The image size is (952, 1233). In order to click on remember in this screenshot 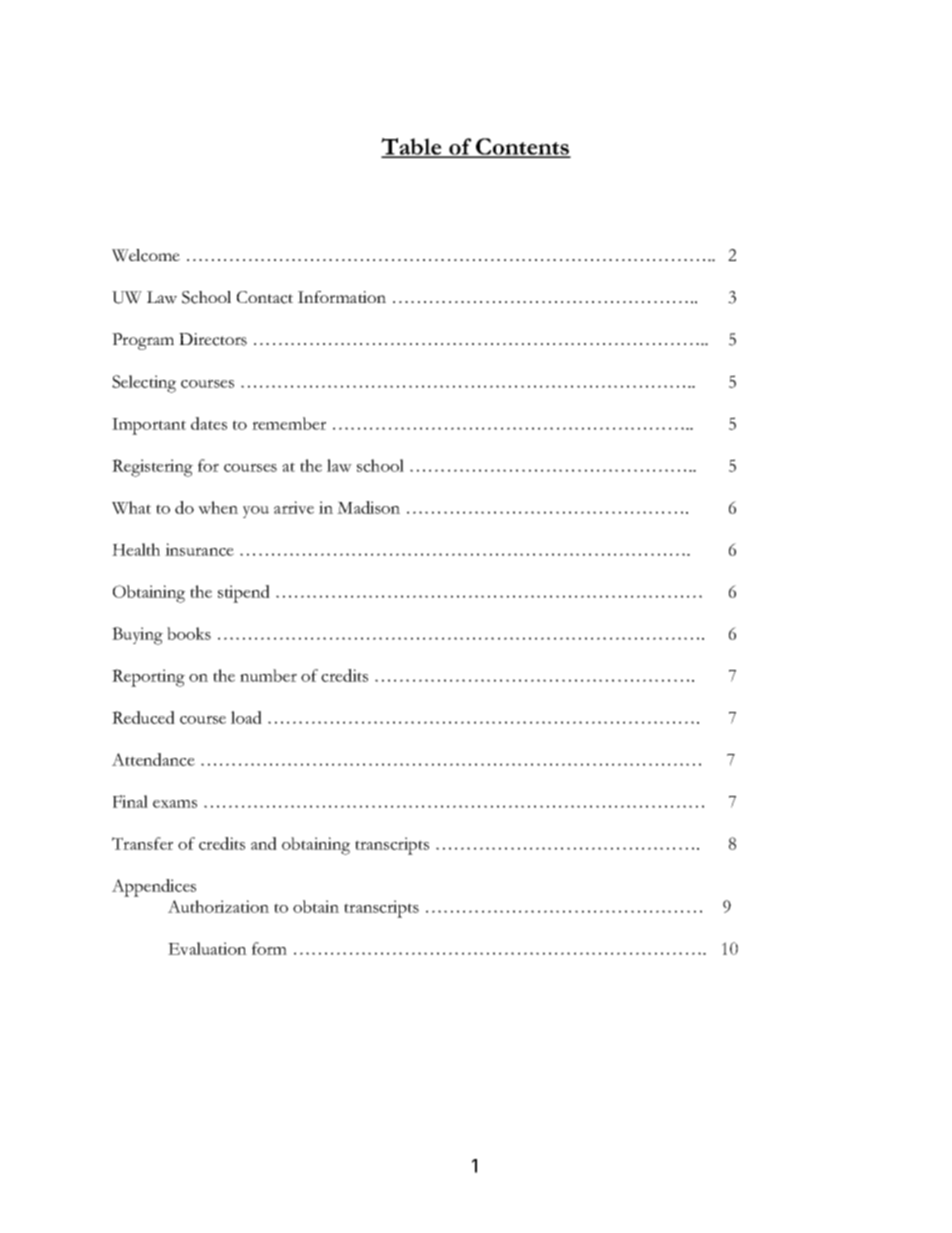, I will do `click(289, 423)`.
